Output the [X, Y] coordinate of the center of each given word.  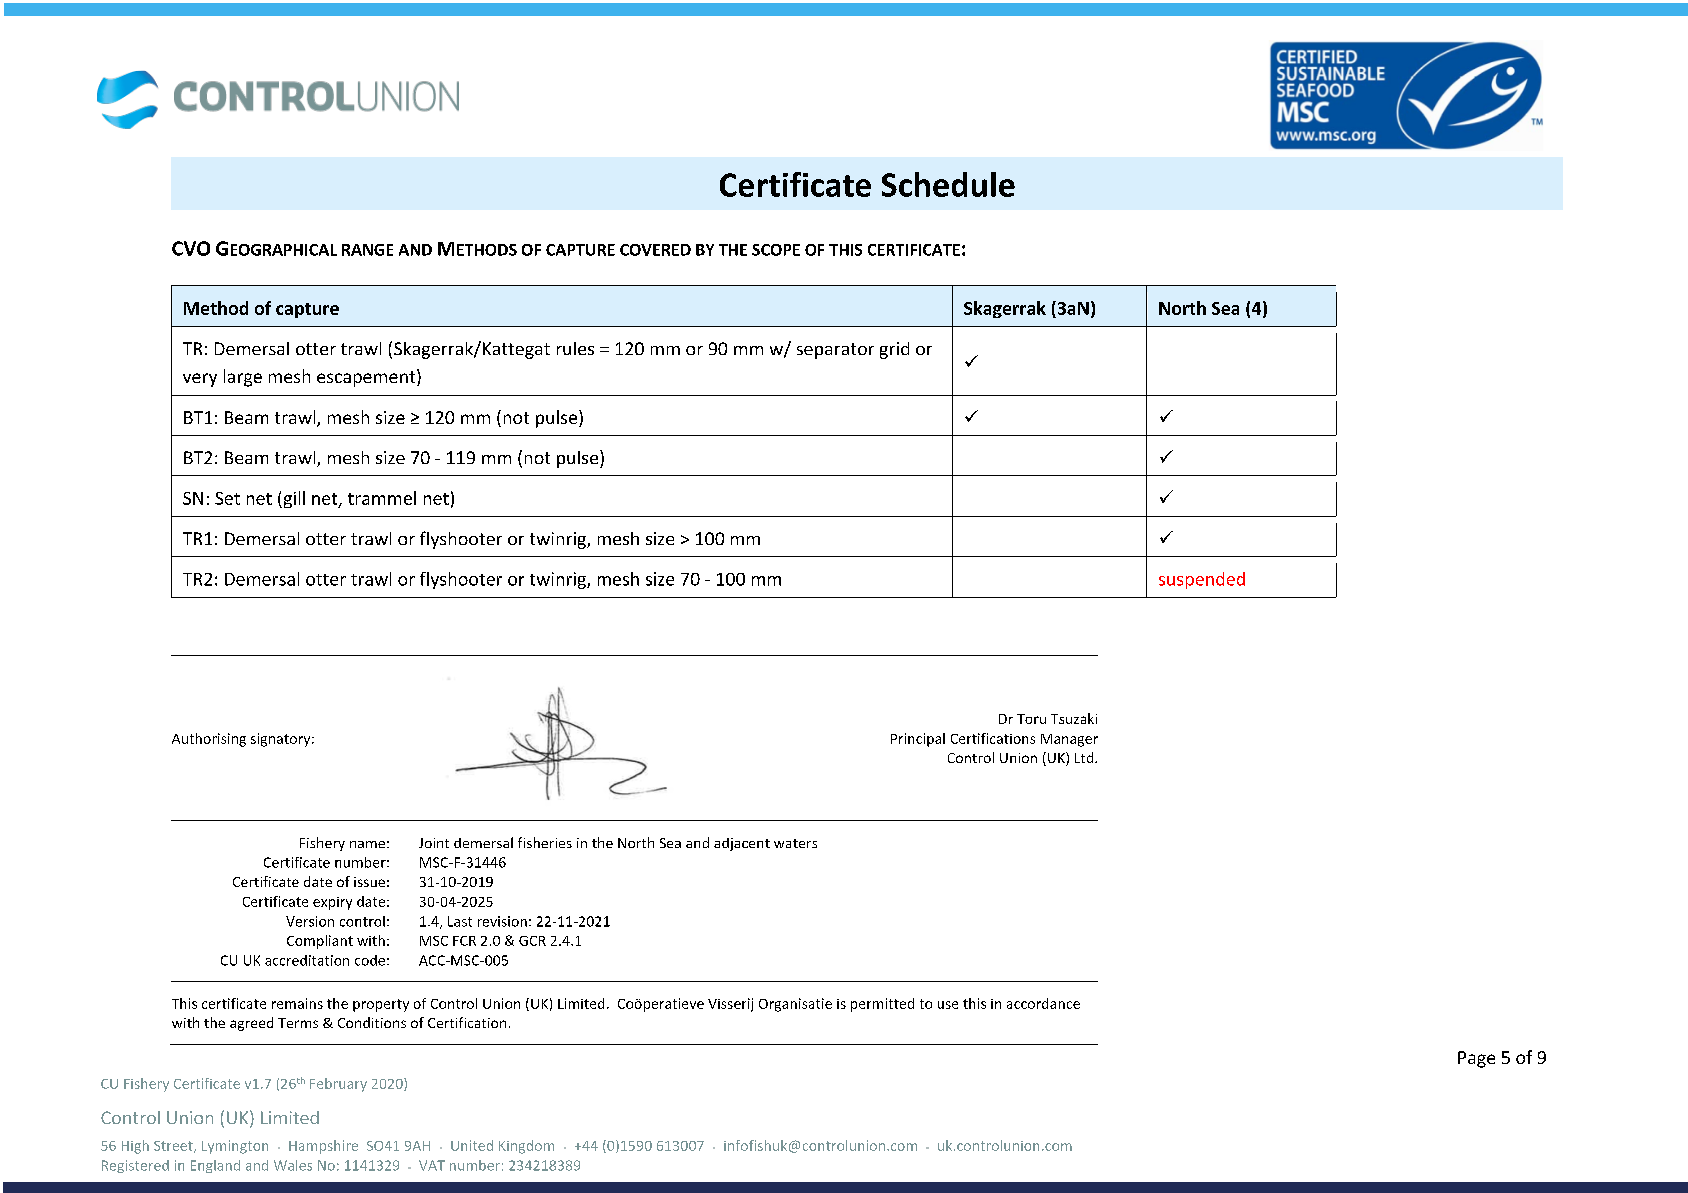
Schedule [948, 184]
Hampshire [323, 1147]
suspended [1202, 580]
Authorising [209, 740]
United [472, 1145]
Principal [918, 740]
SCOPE [776, 250]
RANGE [367, 250]
